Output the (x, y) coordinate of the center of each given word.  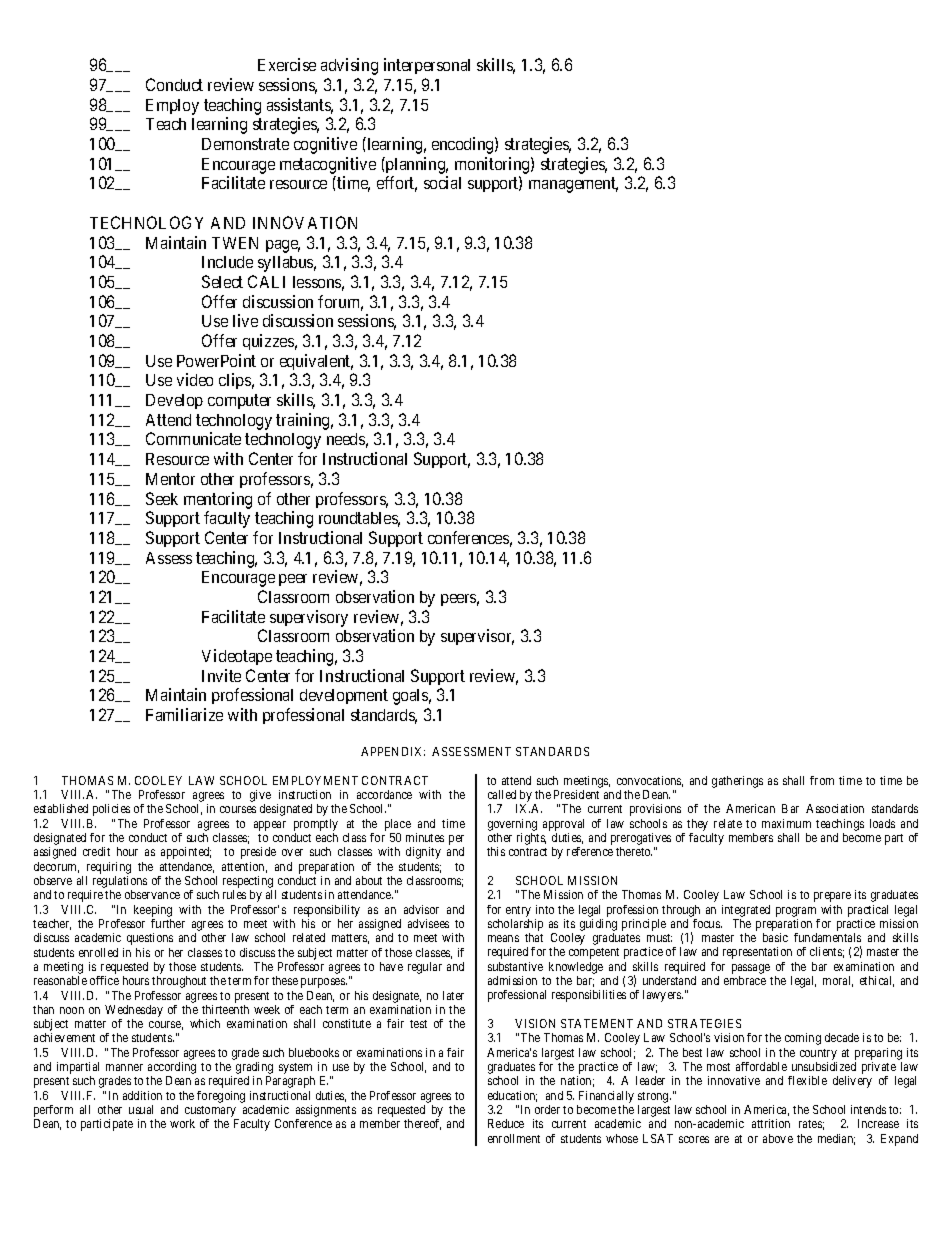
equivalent (316, 362)
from (822, 780)
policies (111, 810)
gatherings (737, 782)
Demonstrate (245, 144)
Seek (162, 498)
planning (416, 165)
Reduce (506, 1123)
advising (349, 66)
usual (141, 1109)
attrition (771, 1123)
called (502, 794)
